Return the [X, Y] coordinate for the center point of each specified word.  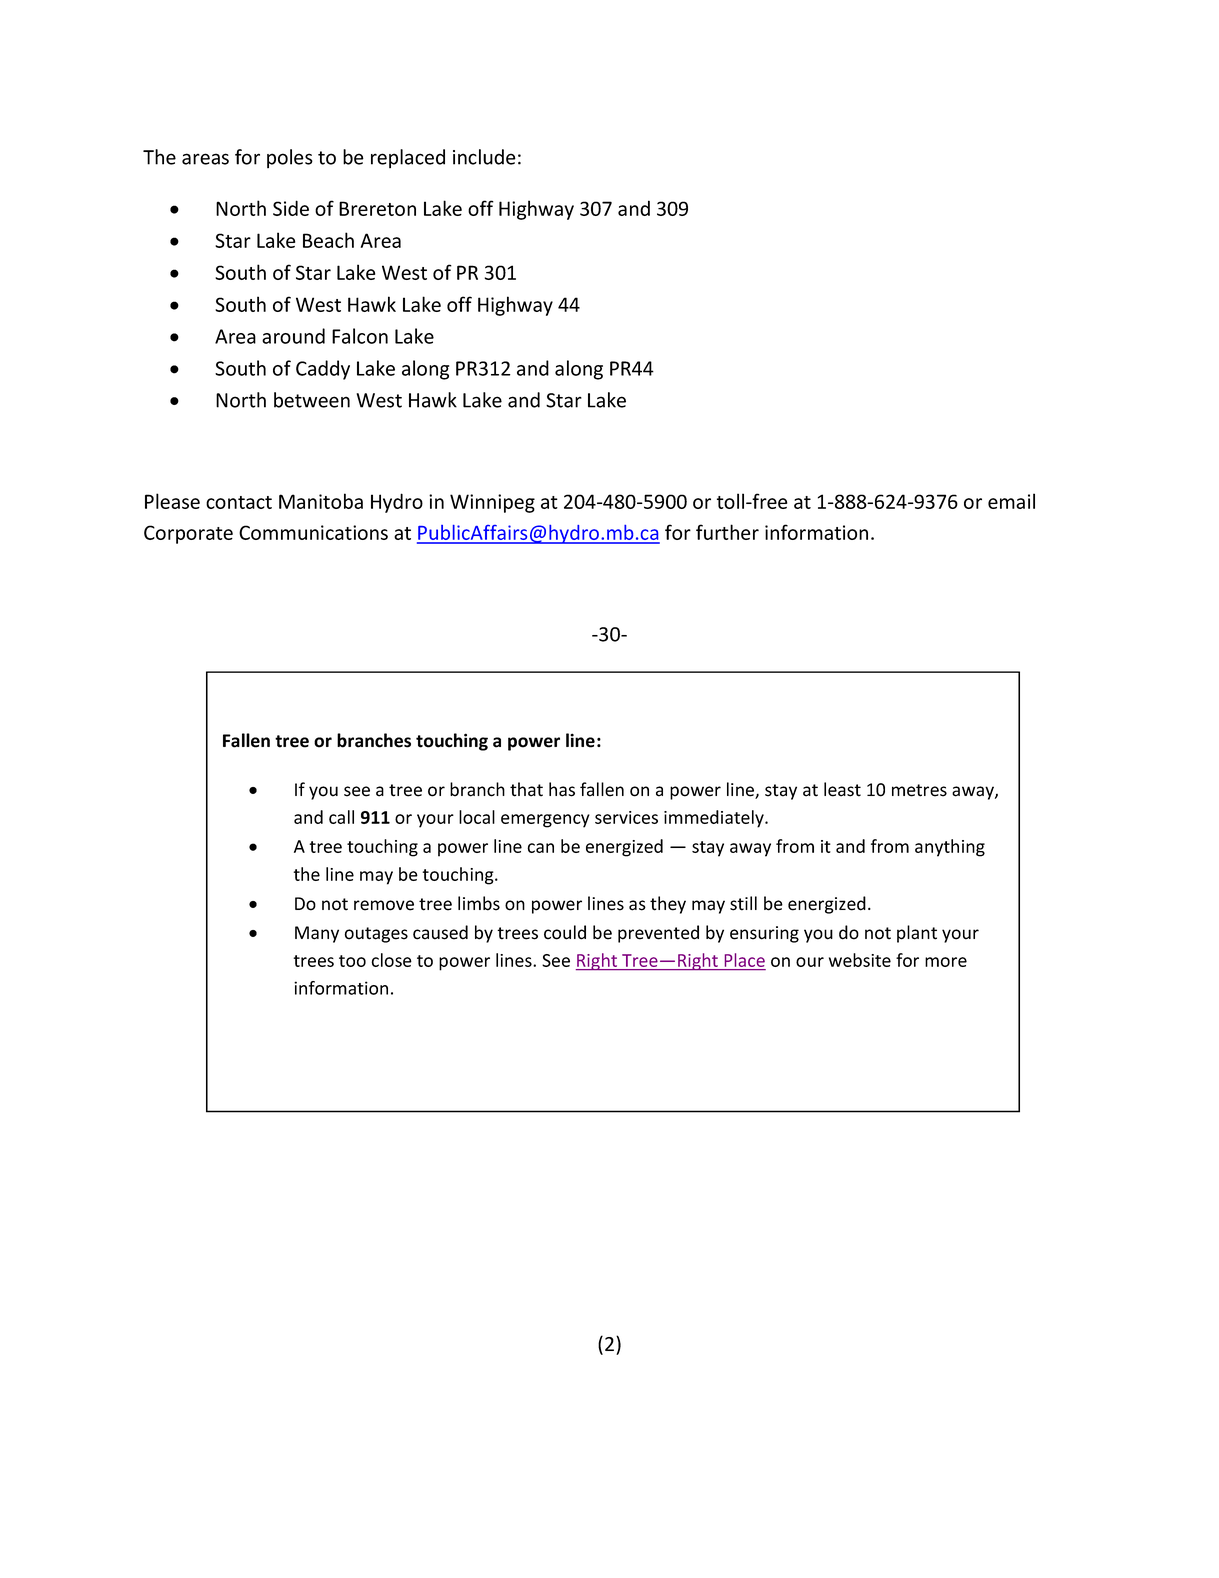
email [1011, 501]
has [562, 789]
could [565, 932]
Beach [328, 240]
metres [919, 790]
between [312, 400]
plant [917, 934]
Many [317, 934]
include [484, 157]
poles [290, 158]
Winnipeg [492, 503]
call [341, 817]
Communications [313, 532]
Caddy [323, 370]
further [727, 532]
